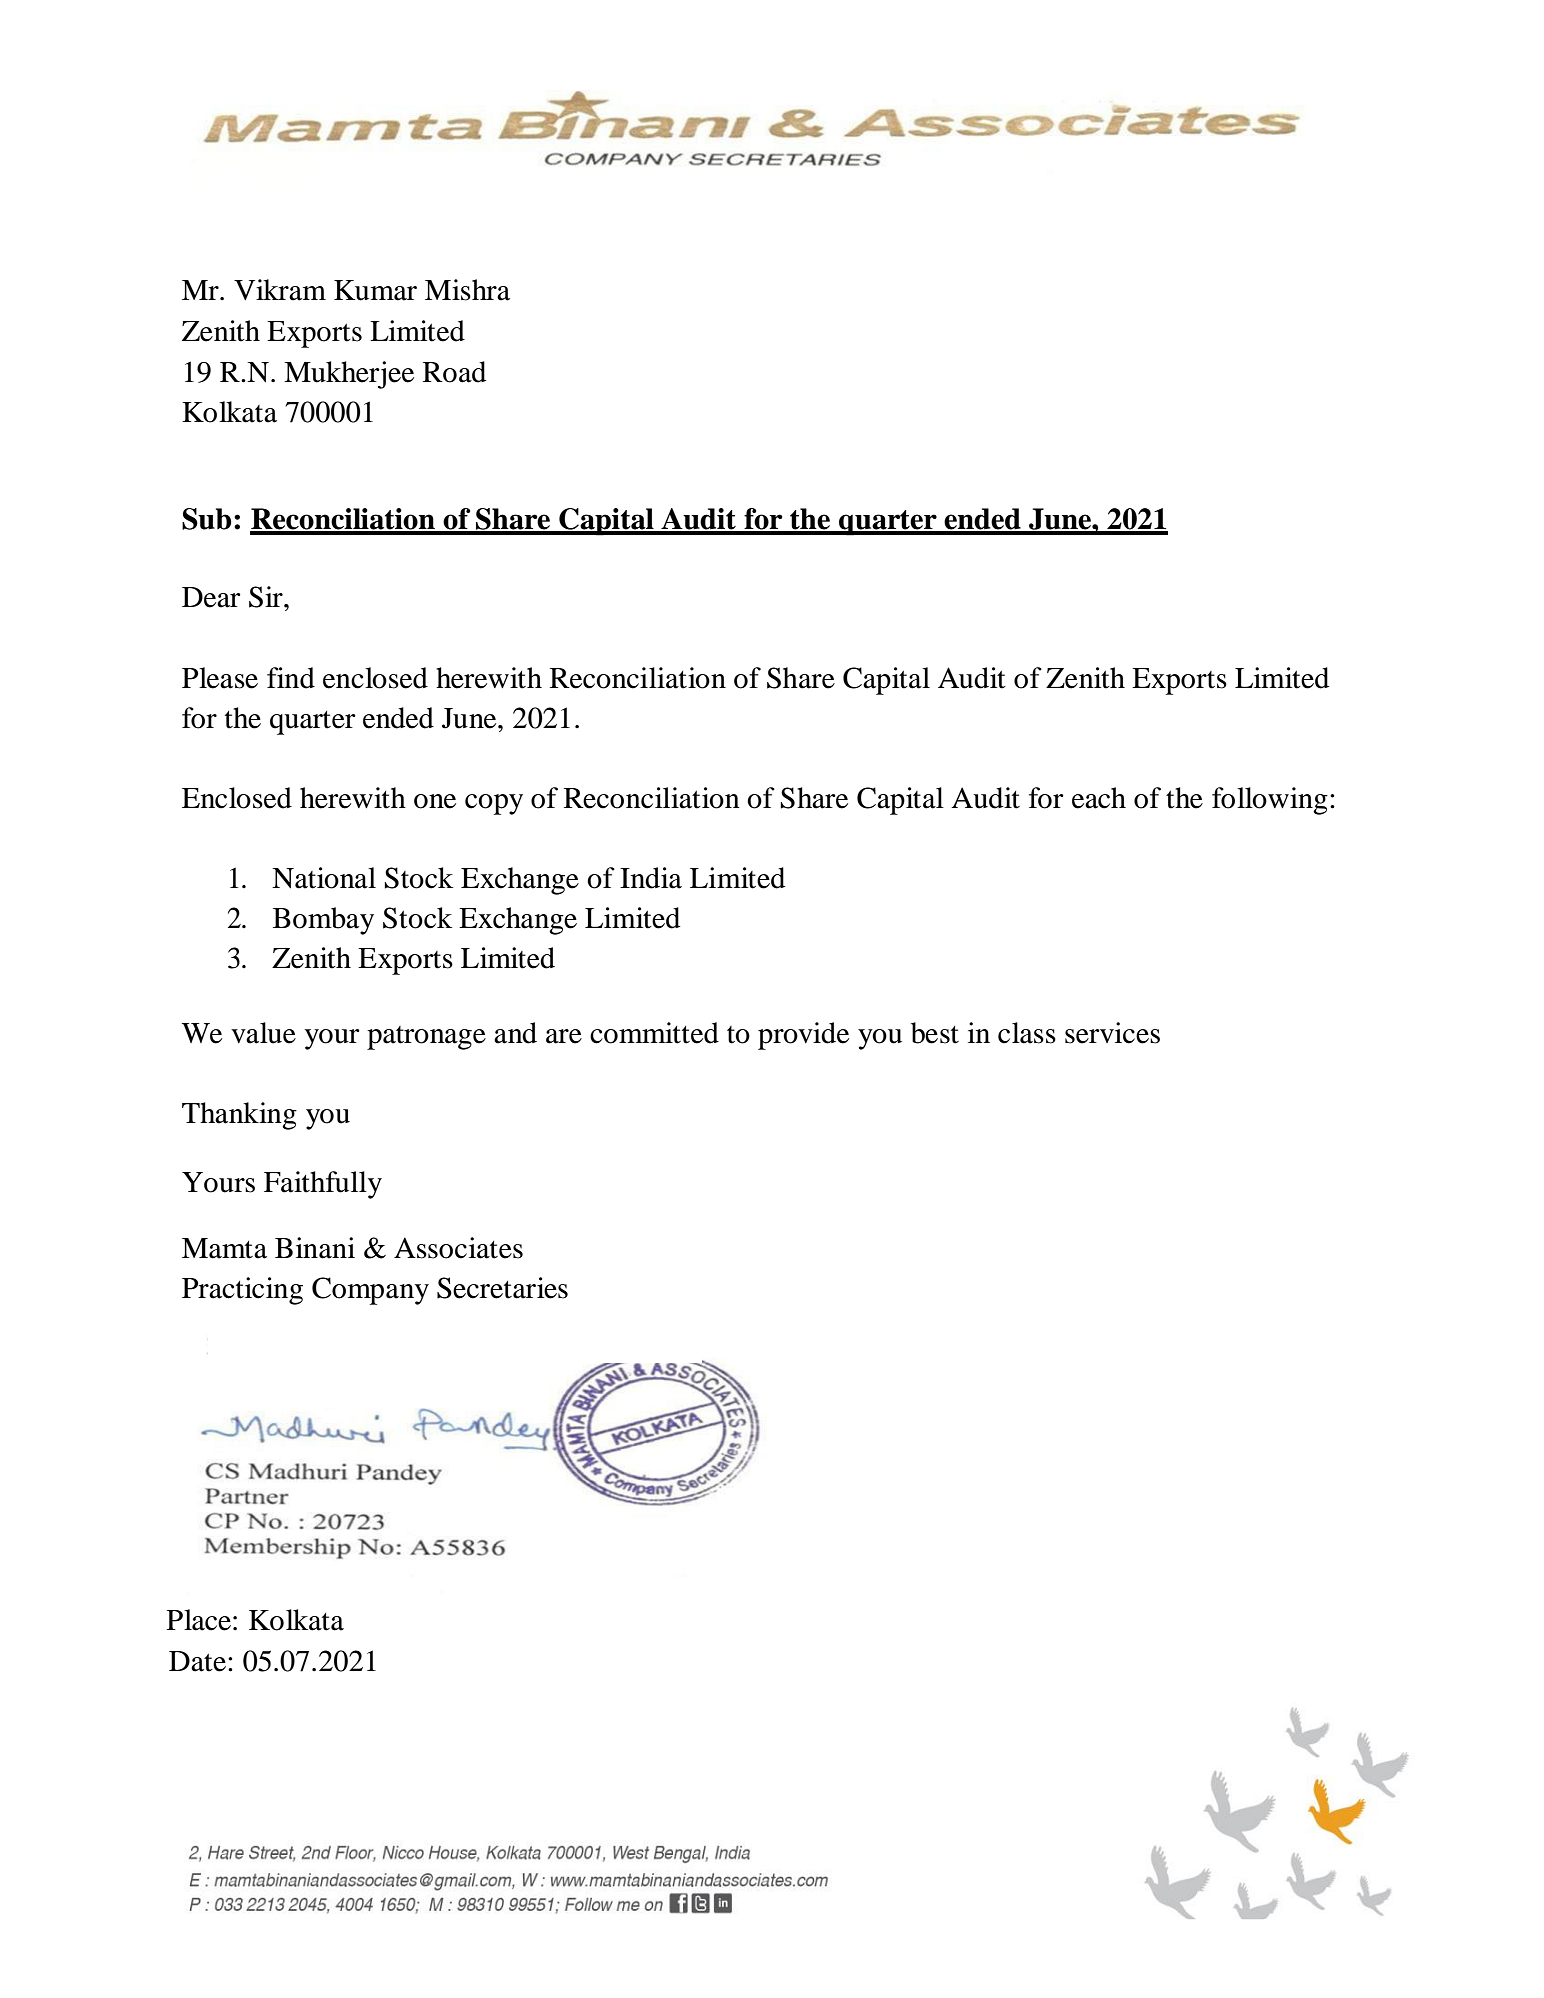 This image has width=1544, height=1998. What do you see at coordinates (323, 921) in the image?
I see `Bombay` at bounding box center [323, 921].
